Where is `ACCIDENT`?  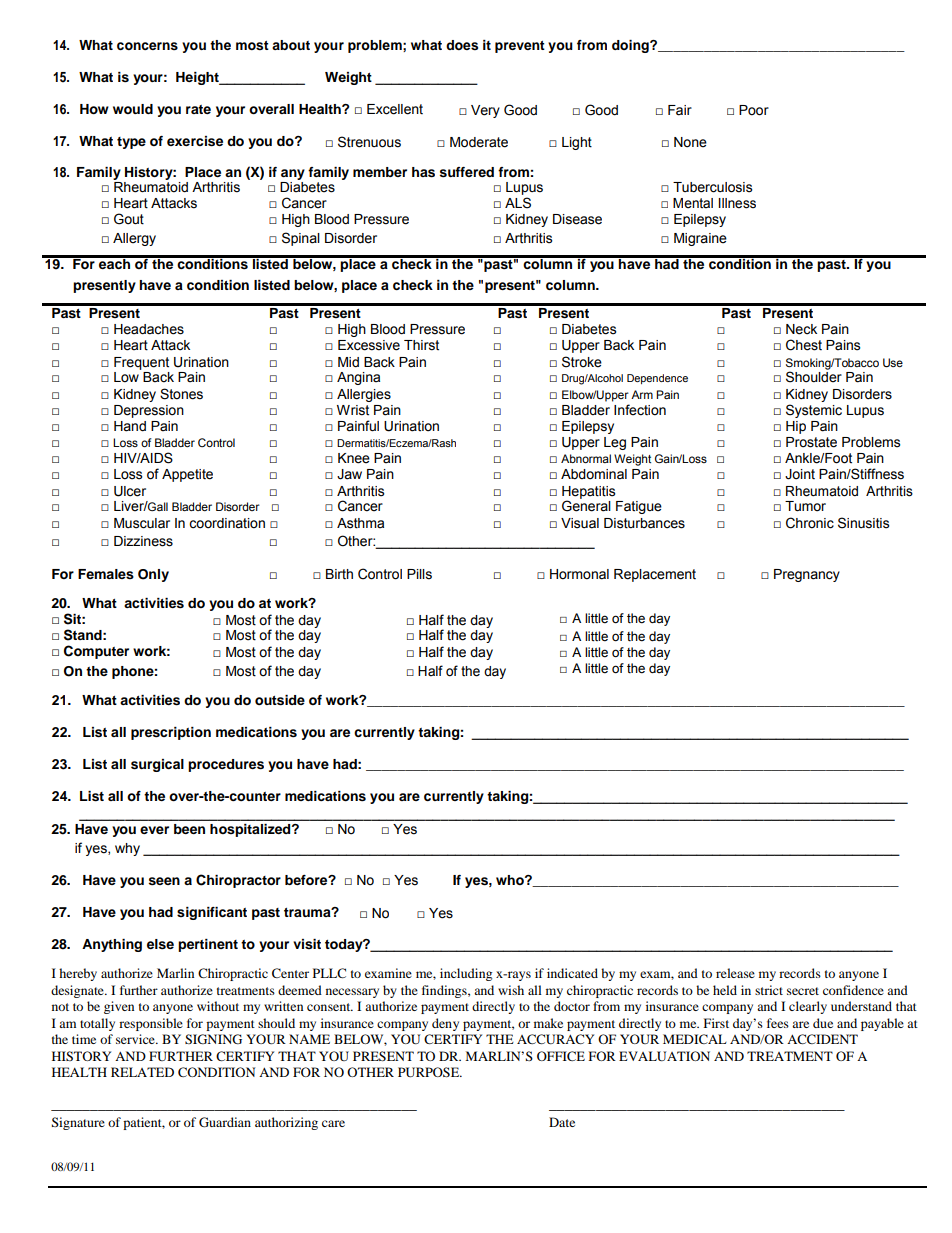
ACCIDENT is located at coordinates (822, 1039).
